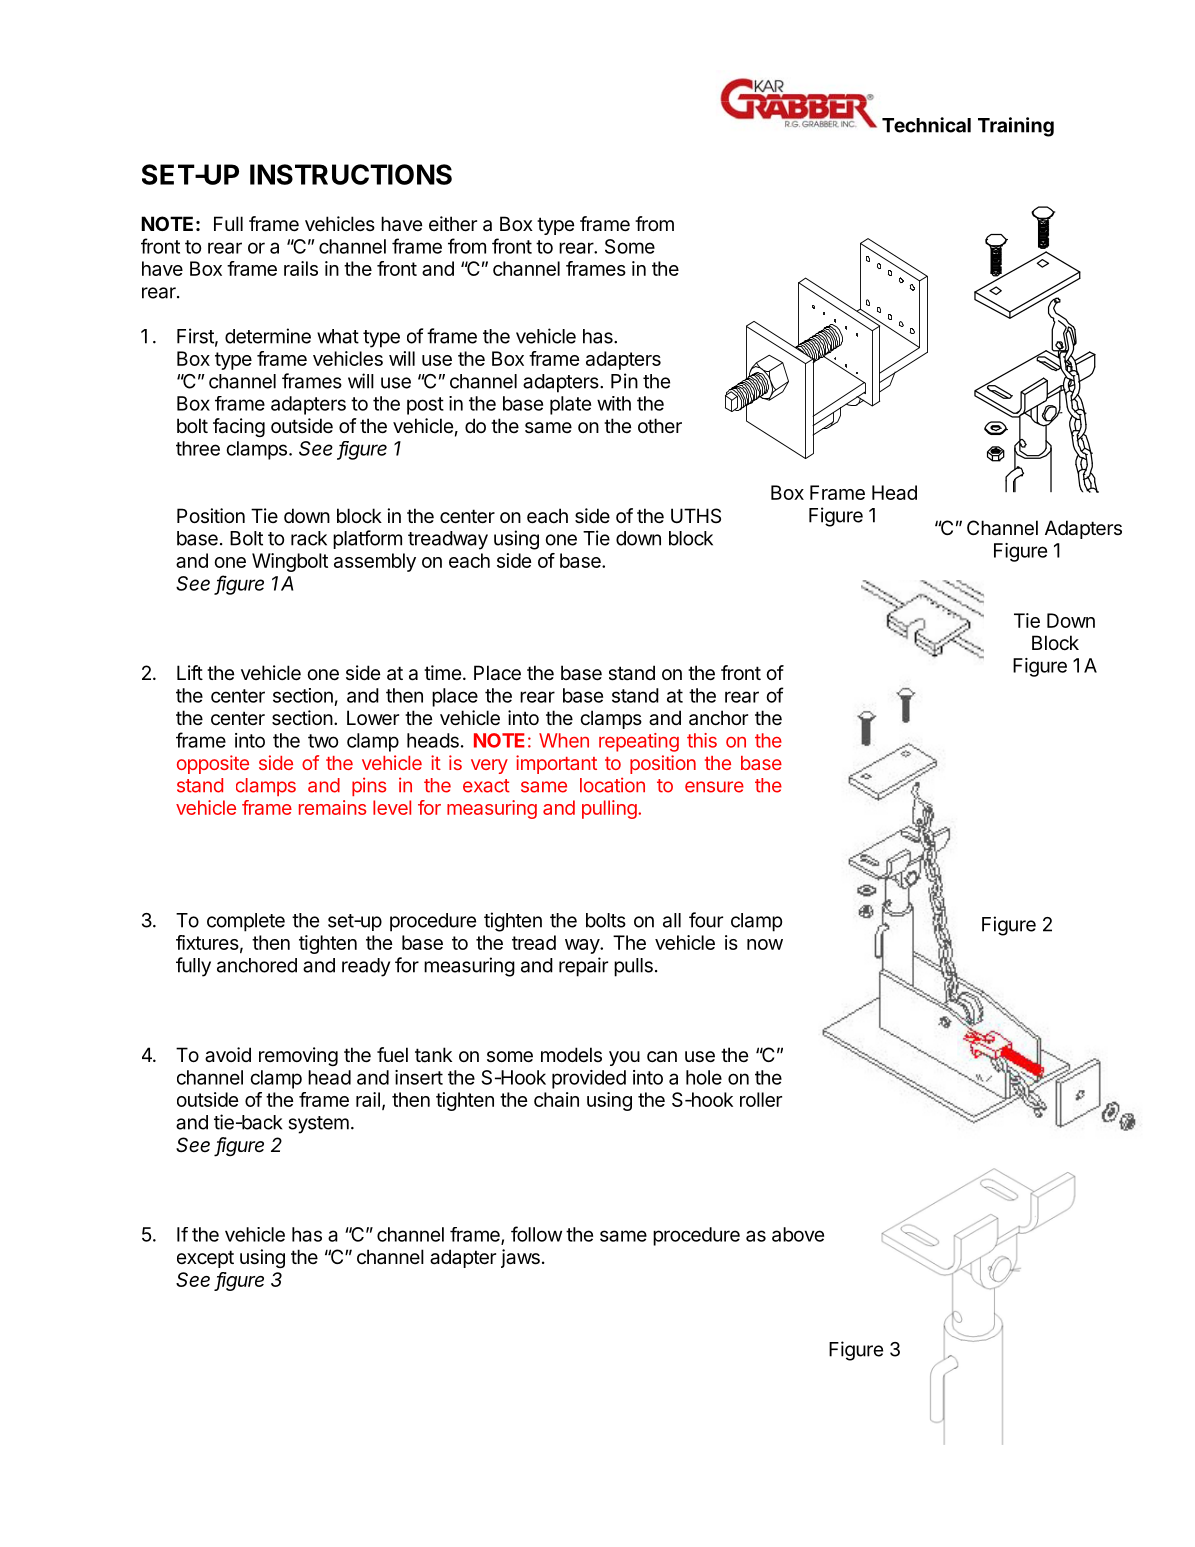  What do you see at coordinates (323, 741) in the screenshot?
I see `two` at bounding box center [323, 741].
